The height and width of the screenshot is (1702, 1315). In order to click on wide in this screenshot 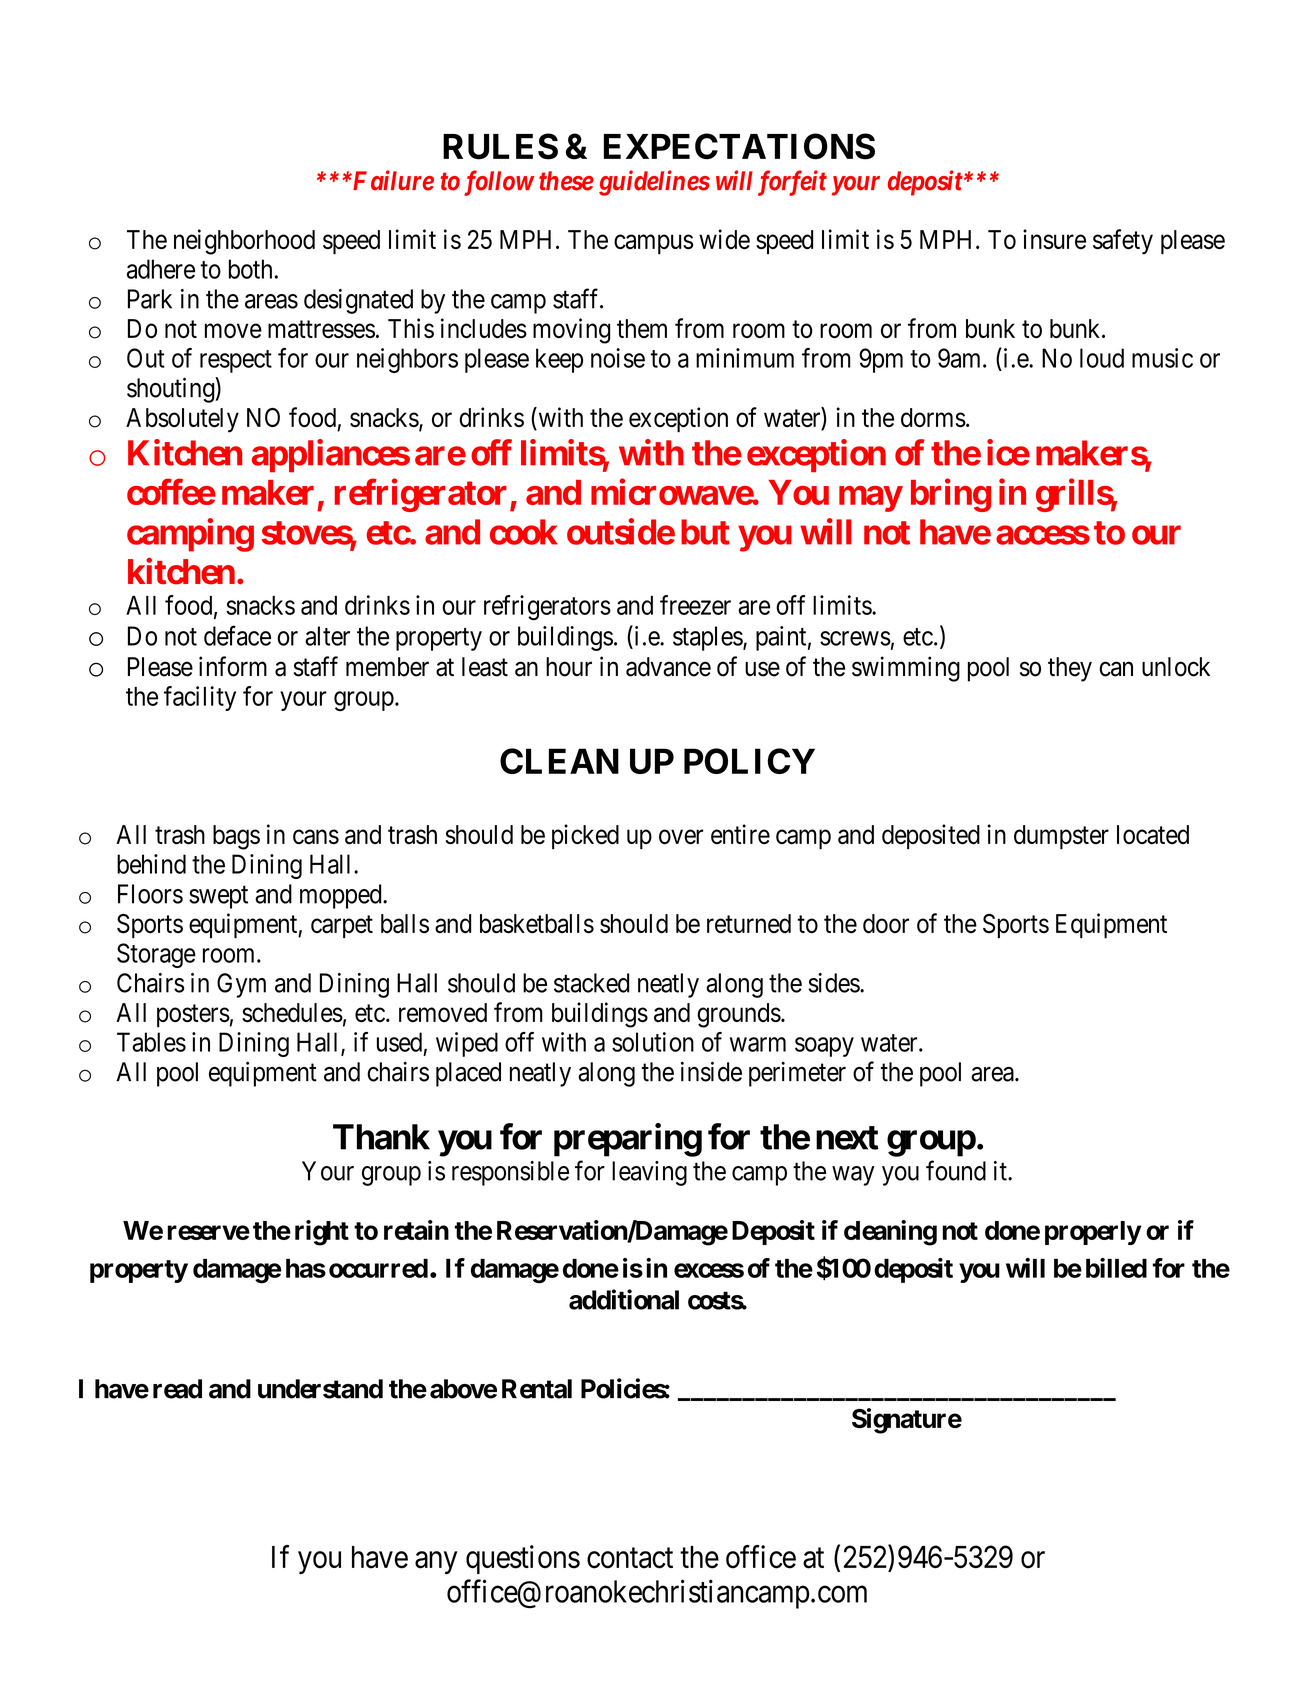, I will do `click(724, 239)`.
